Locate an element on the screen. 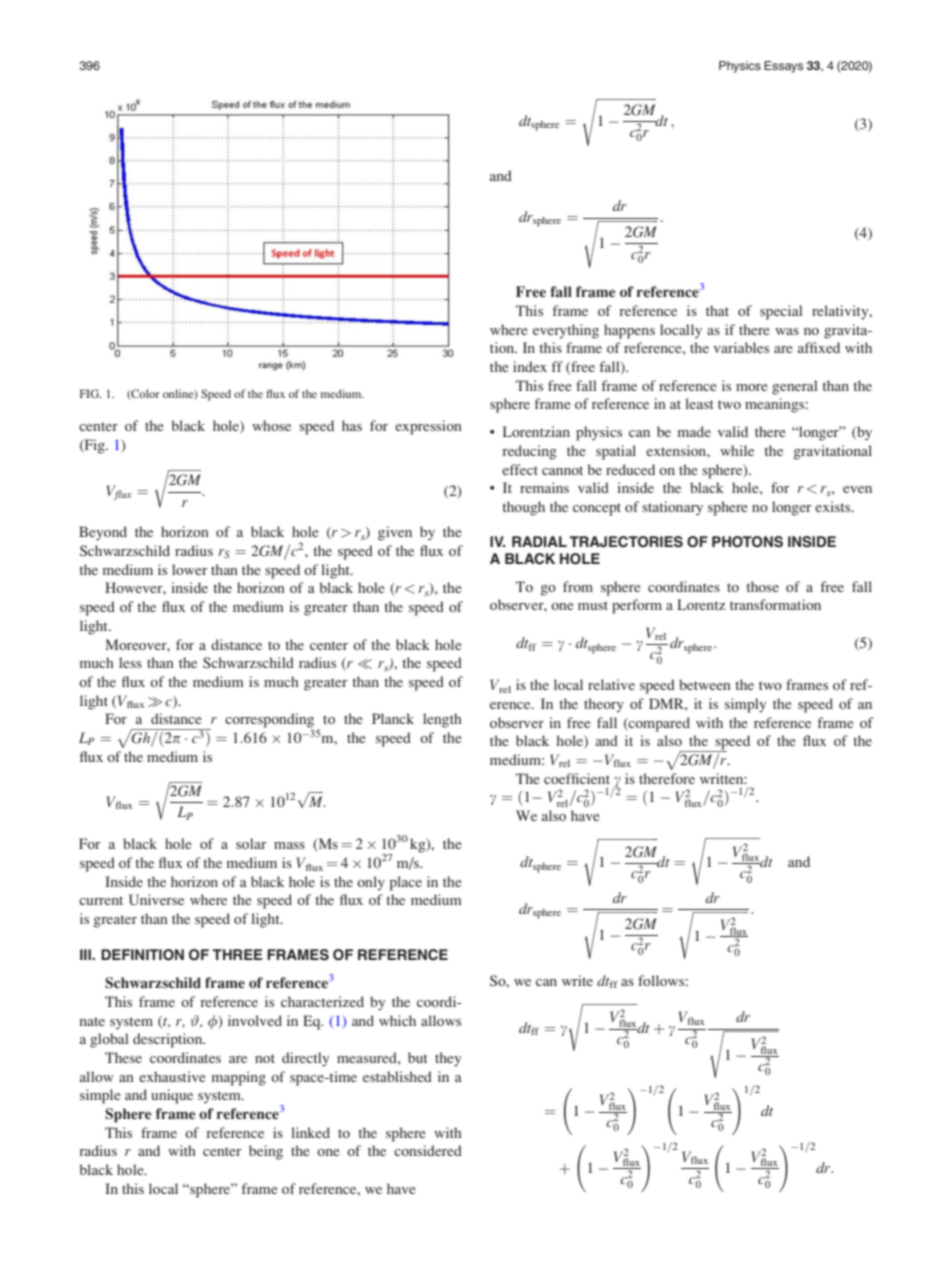 The width and height of the screenshot is (952, 1261). whose is located at coordinates (271, 425).
